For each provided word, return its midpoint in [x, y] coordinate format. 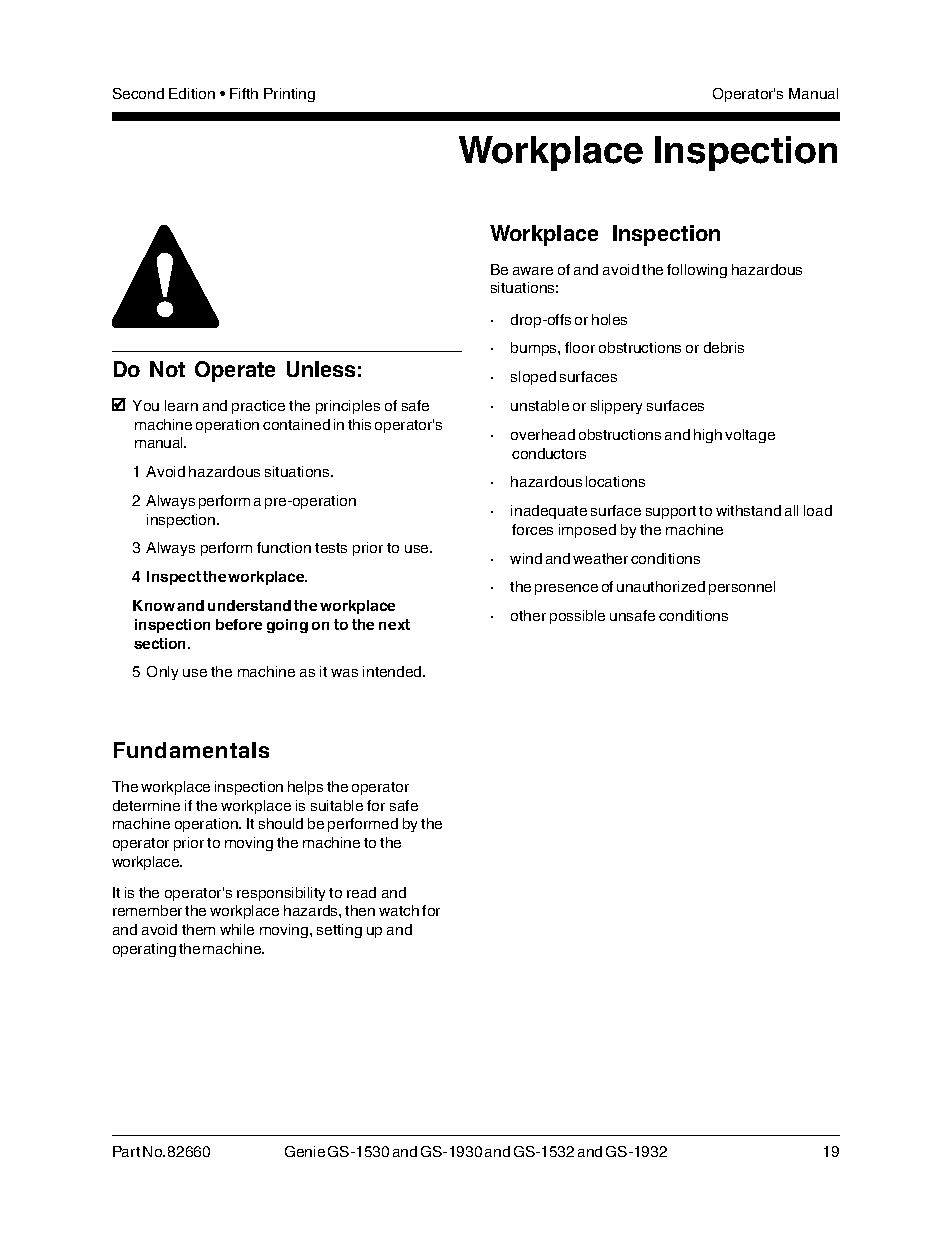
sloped [533, 378]
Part [126, 1151]
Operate [235, 371]
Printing [289, 95]
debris [724, 347]
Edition [192, 93]
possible [577, 617]
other [528, 615]
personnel [742, 588]
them [198, 929]
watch [399, 910]
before [239, 624]
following [697, 271]
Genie [305, 1151]
